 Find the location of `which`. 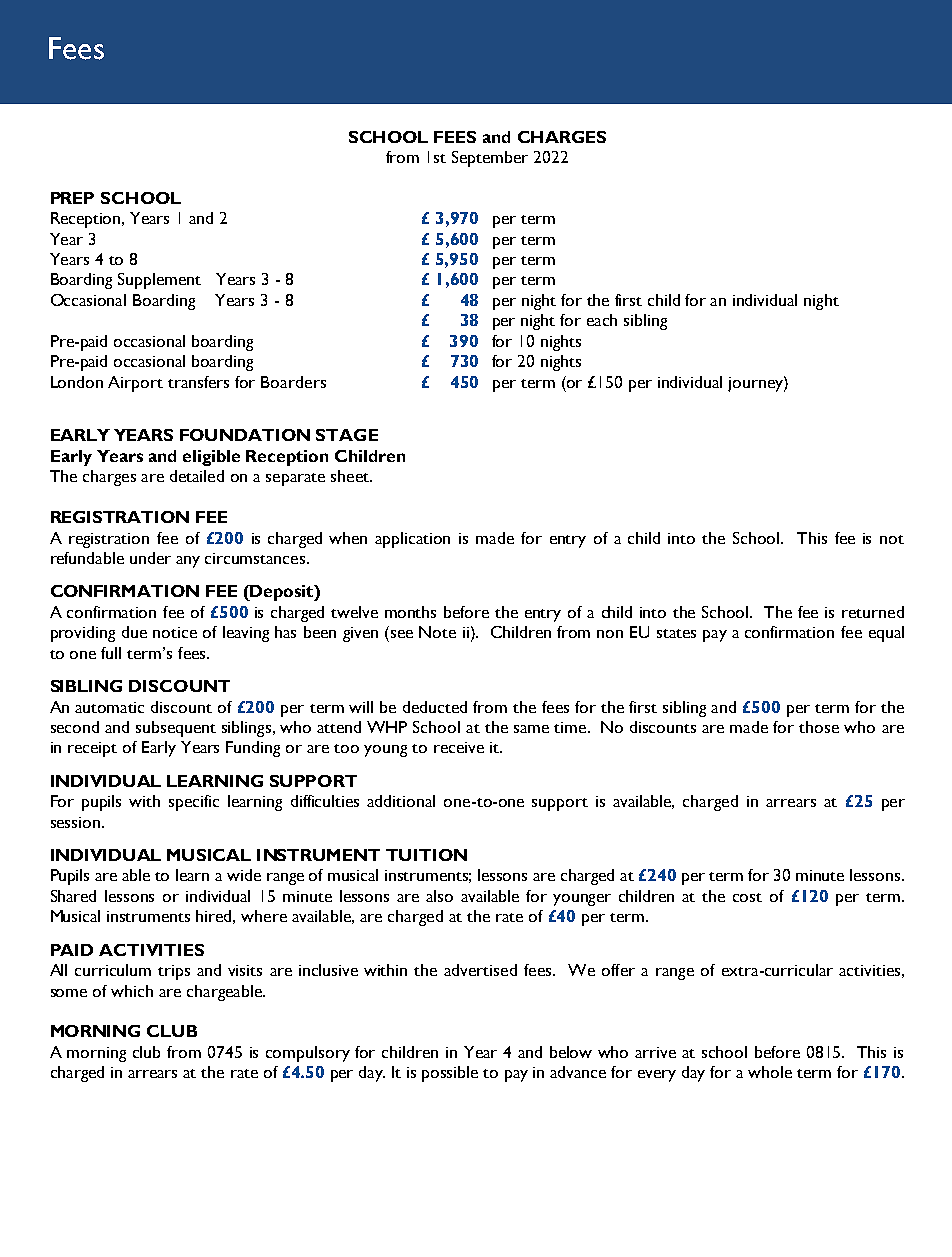

which is located at coordinates (132, 991).
